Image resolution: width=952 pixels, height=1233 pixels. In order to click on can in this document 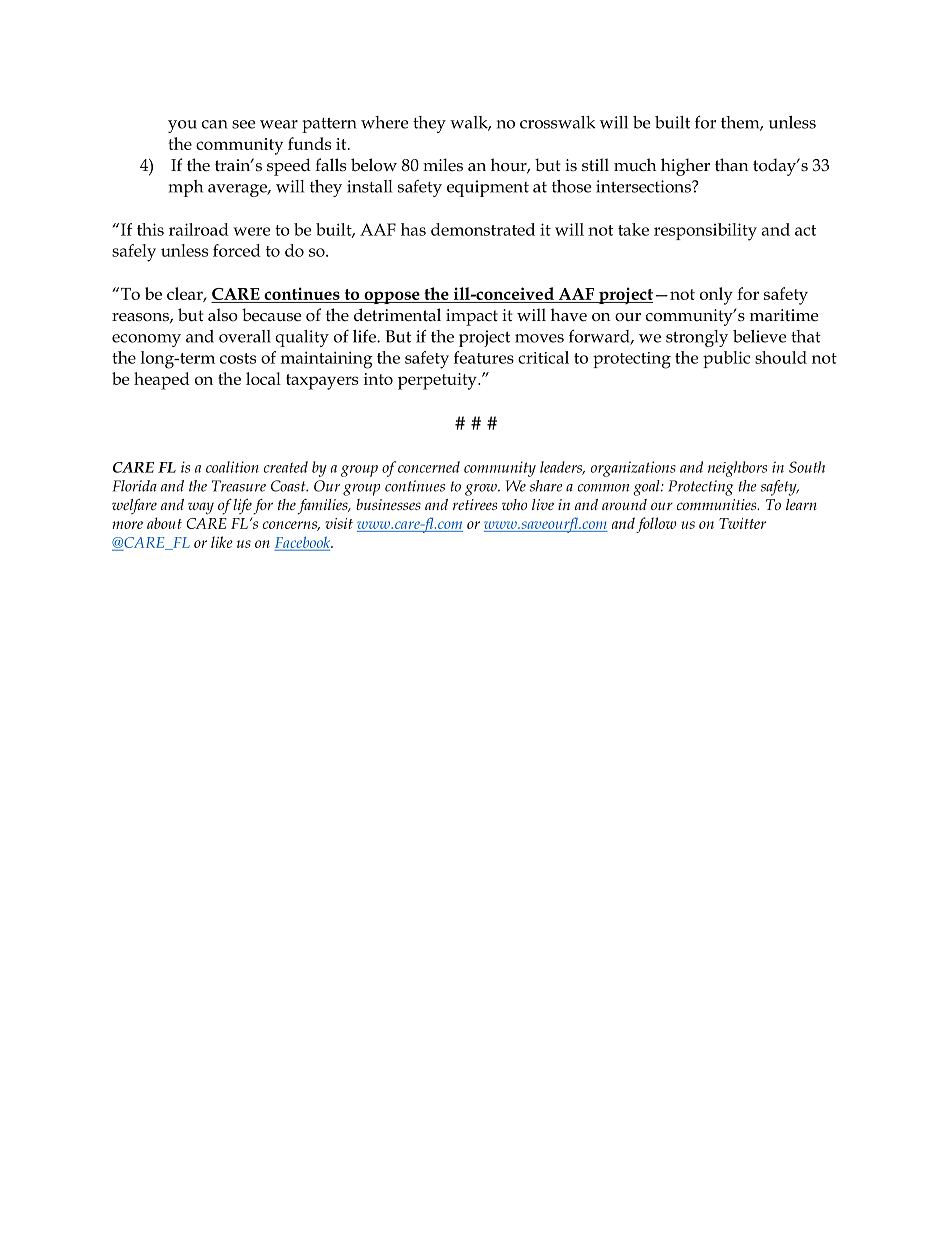, I will do `click(215, 124)`.
